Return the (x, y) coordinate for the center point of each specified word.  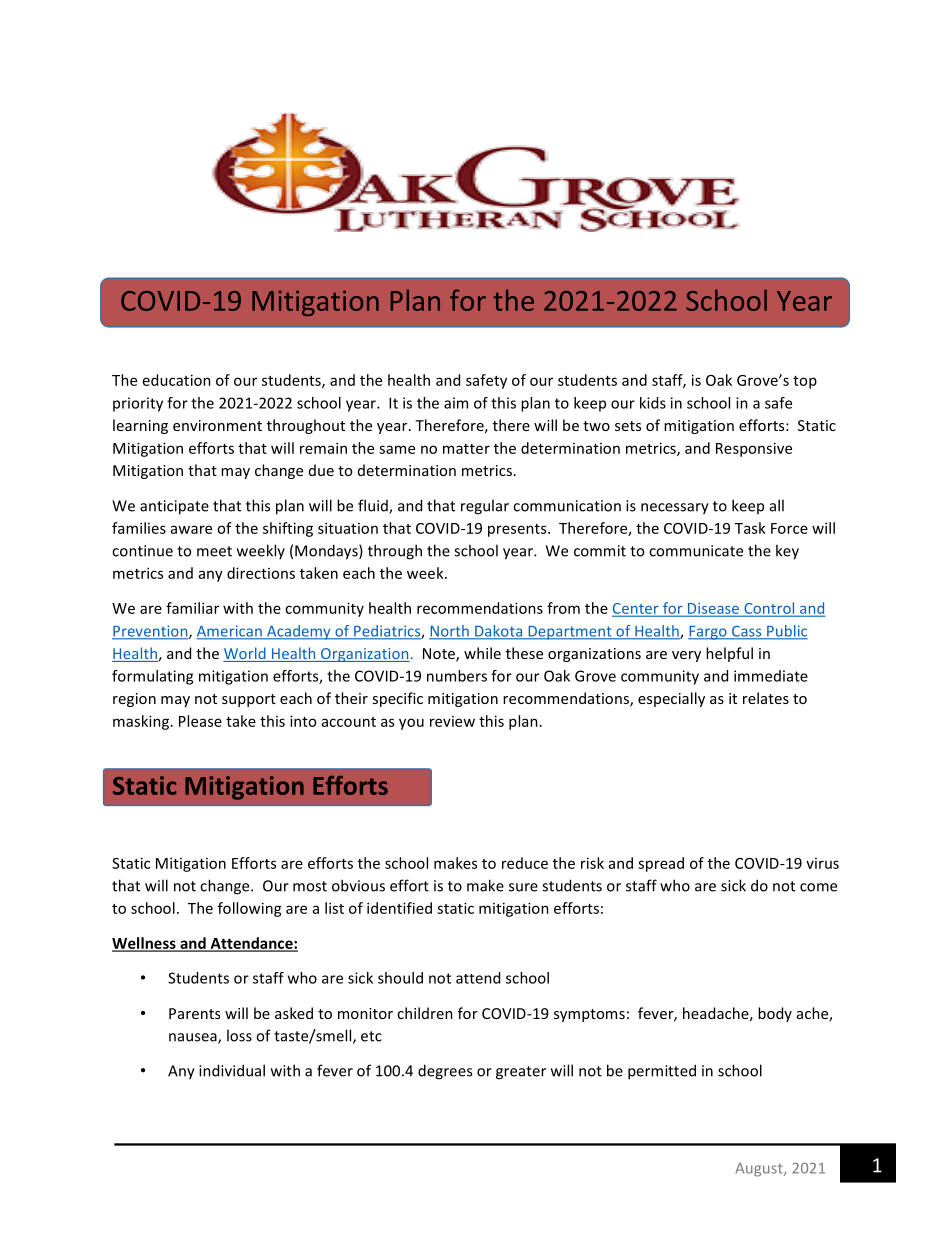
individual (232, 1070)
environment (217, 425)
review (452, 721)
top (805, 382)
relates (766, 698)
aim (456, 403)
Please (200, 721)
